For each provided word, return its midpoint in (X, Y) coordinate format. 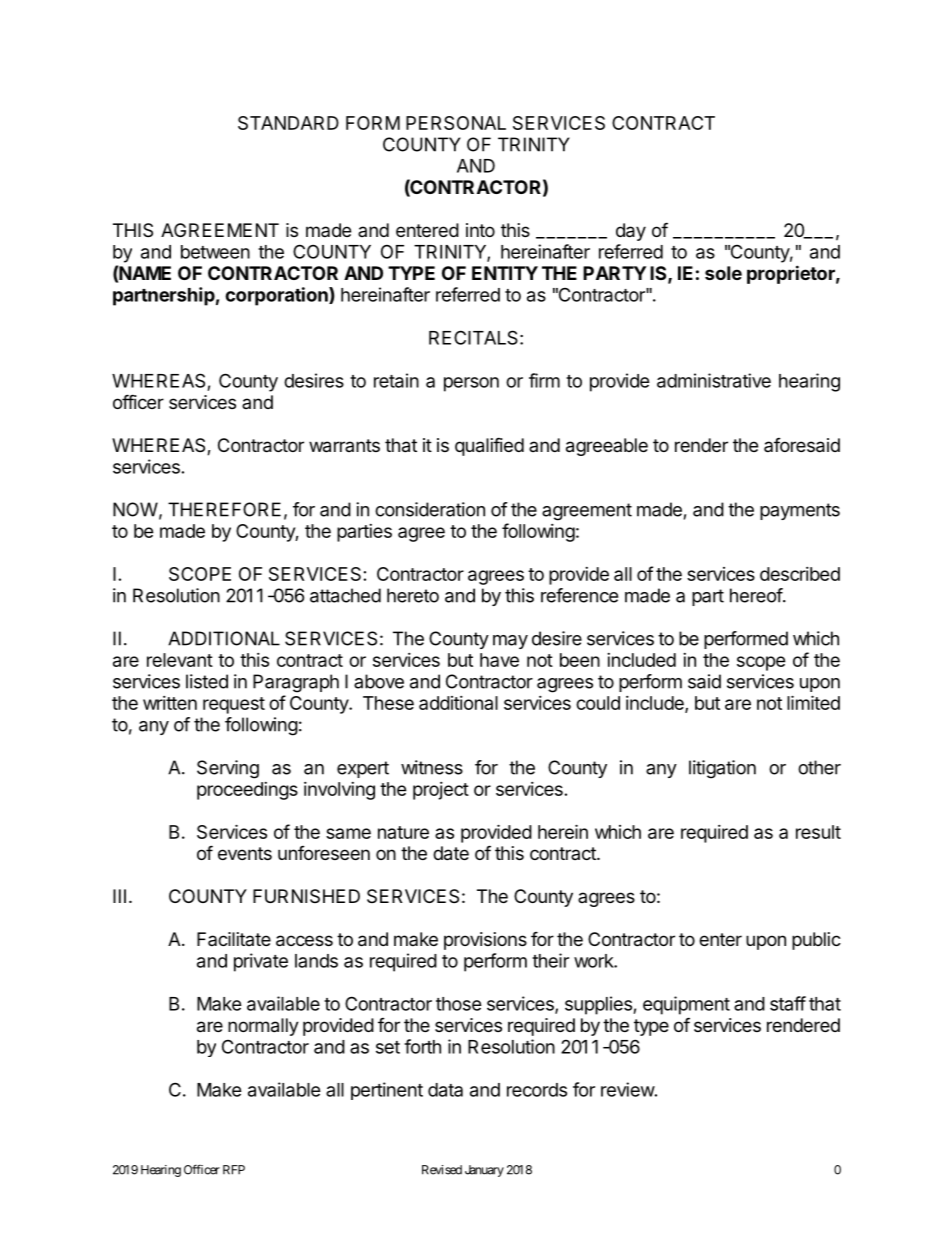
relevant (180, 660)
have (499, 660)
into (480, 230)
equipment (686, 1005)
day (631, 232)
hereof (757, 595)
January (484, 1171)
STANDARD (288, 123)
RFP (234, 1170)
